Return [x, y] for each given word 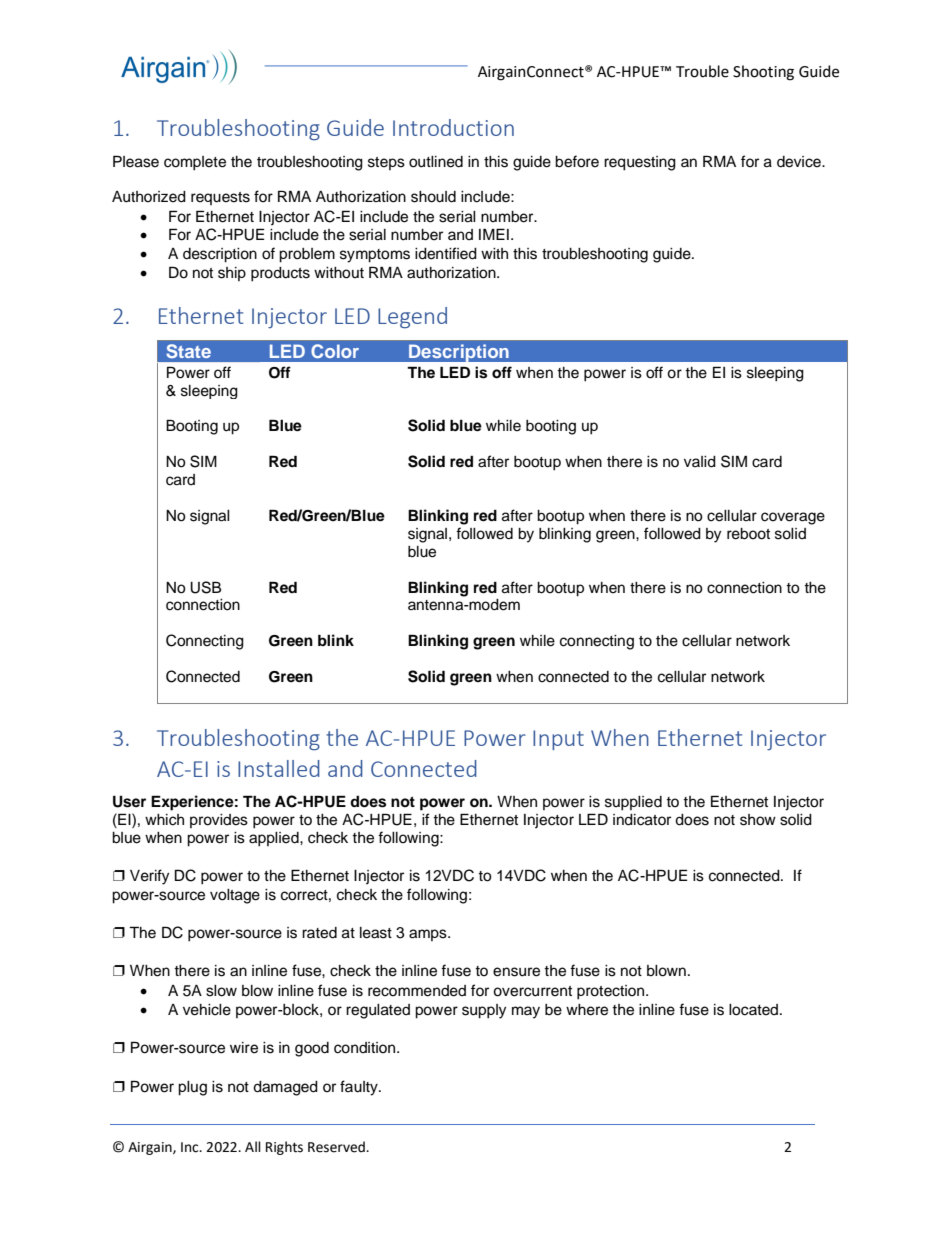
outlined [436, 162]
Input [558, 740]
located [755, 1010]
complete [195, 163]
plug [192, 1088]
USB [205, 587]
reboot [748, 534]
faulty [360, 1088]
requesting [640, 163]
